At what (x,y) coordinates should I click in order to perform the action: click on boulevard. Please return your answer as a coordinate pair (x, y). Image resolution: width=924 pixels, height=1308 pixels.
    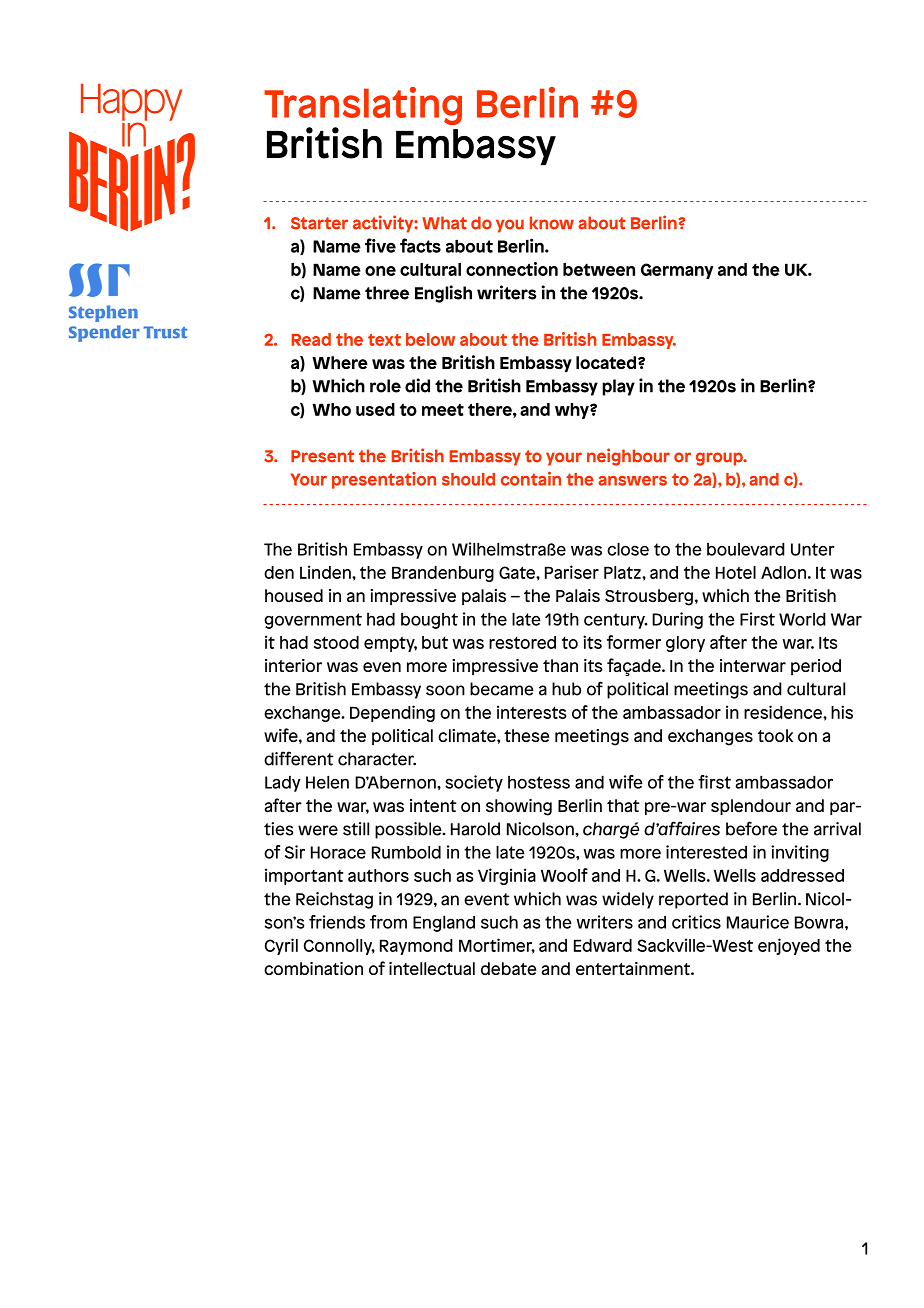
    Looking at the image, I should click on (746, 549).
